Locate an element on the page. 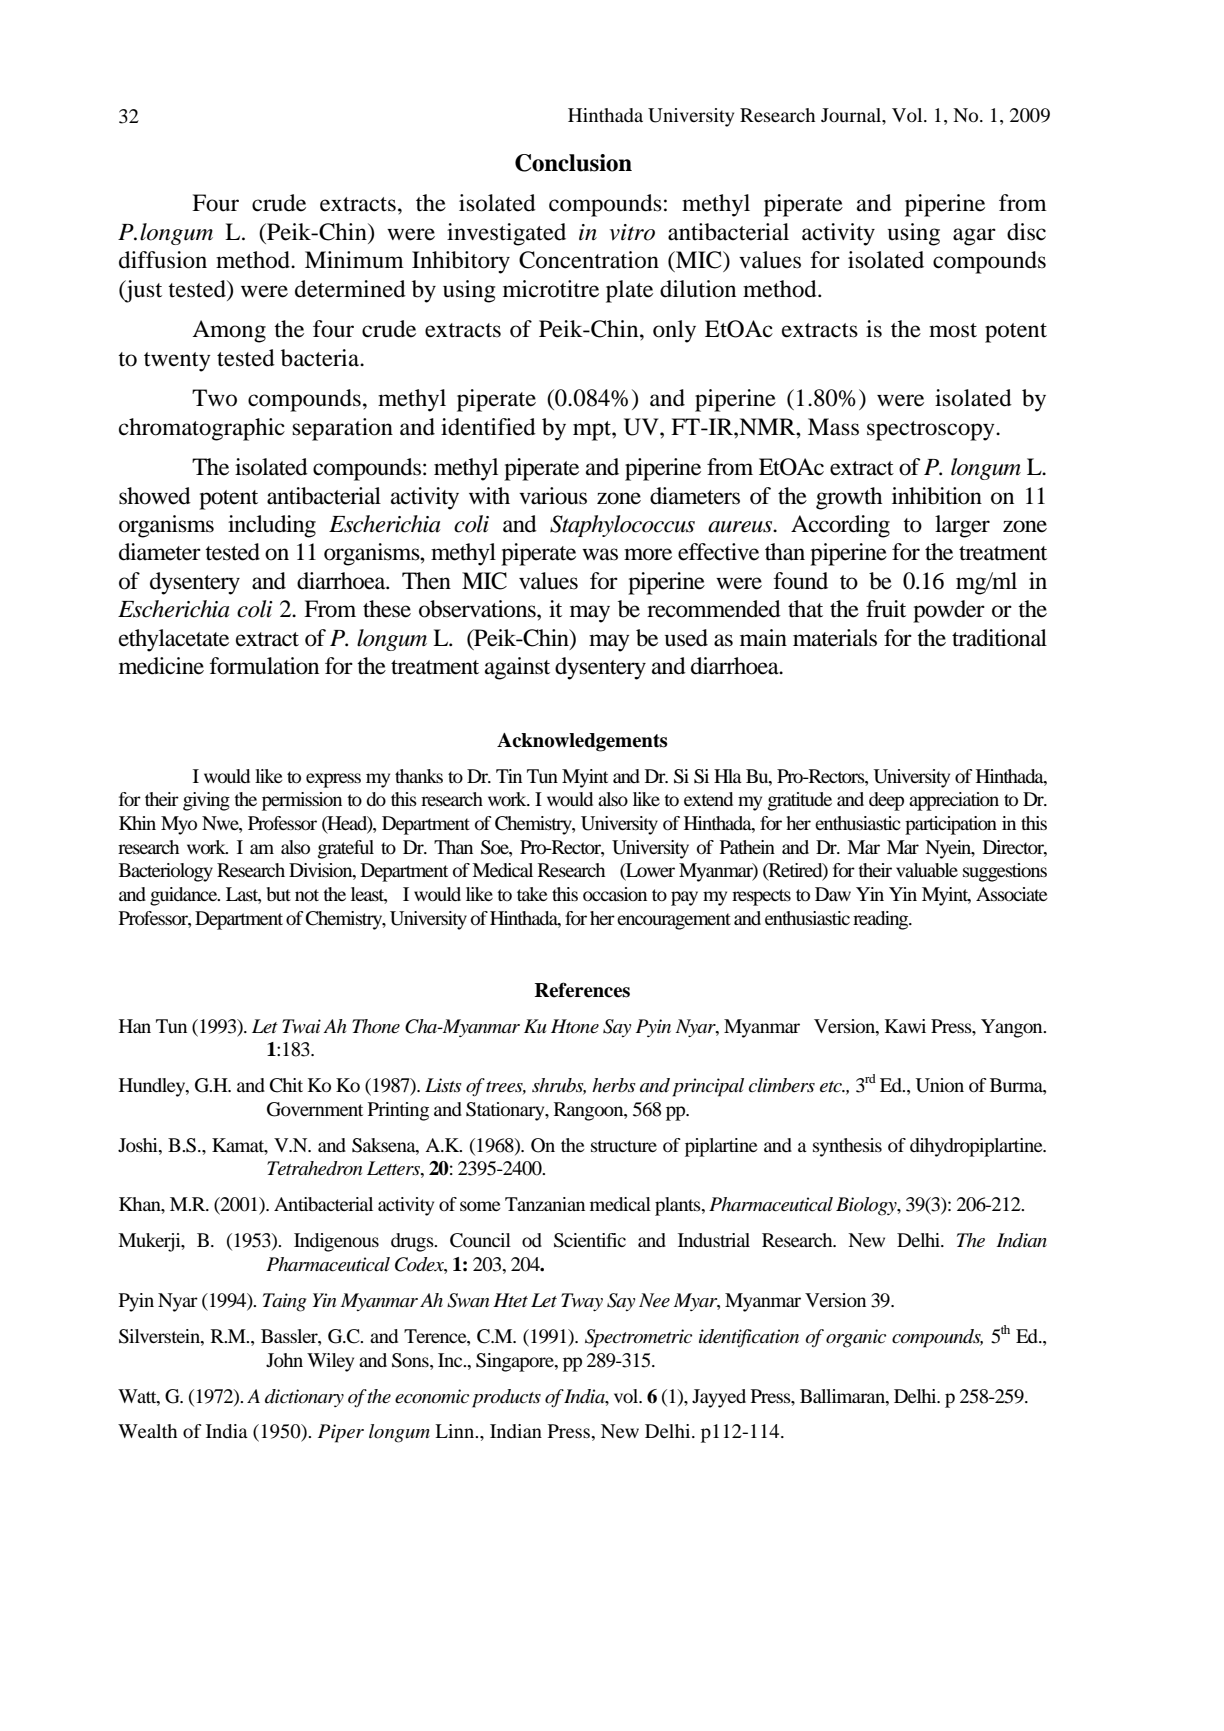 This document has height=1731, width=1224. dictionary is located at coordinates (304, 1398).
